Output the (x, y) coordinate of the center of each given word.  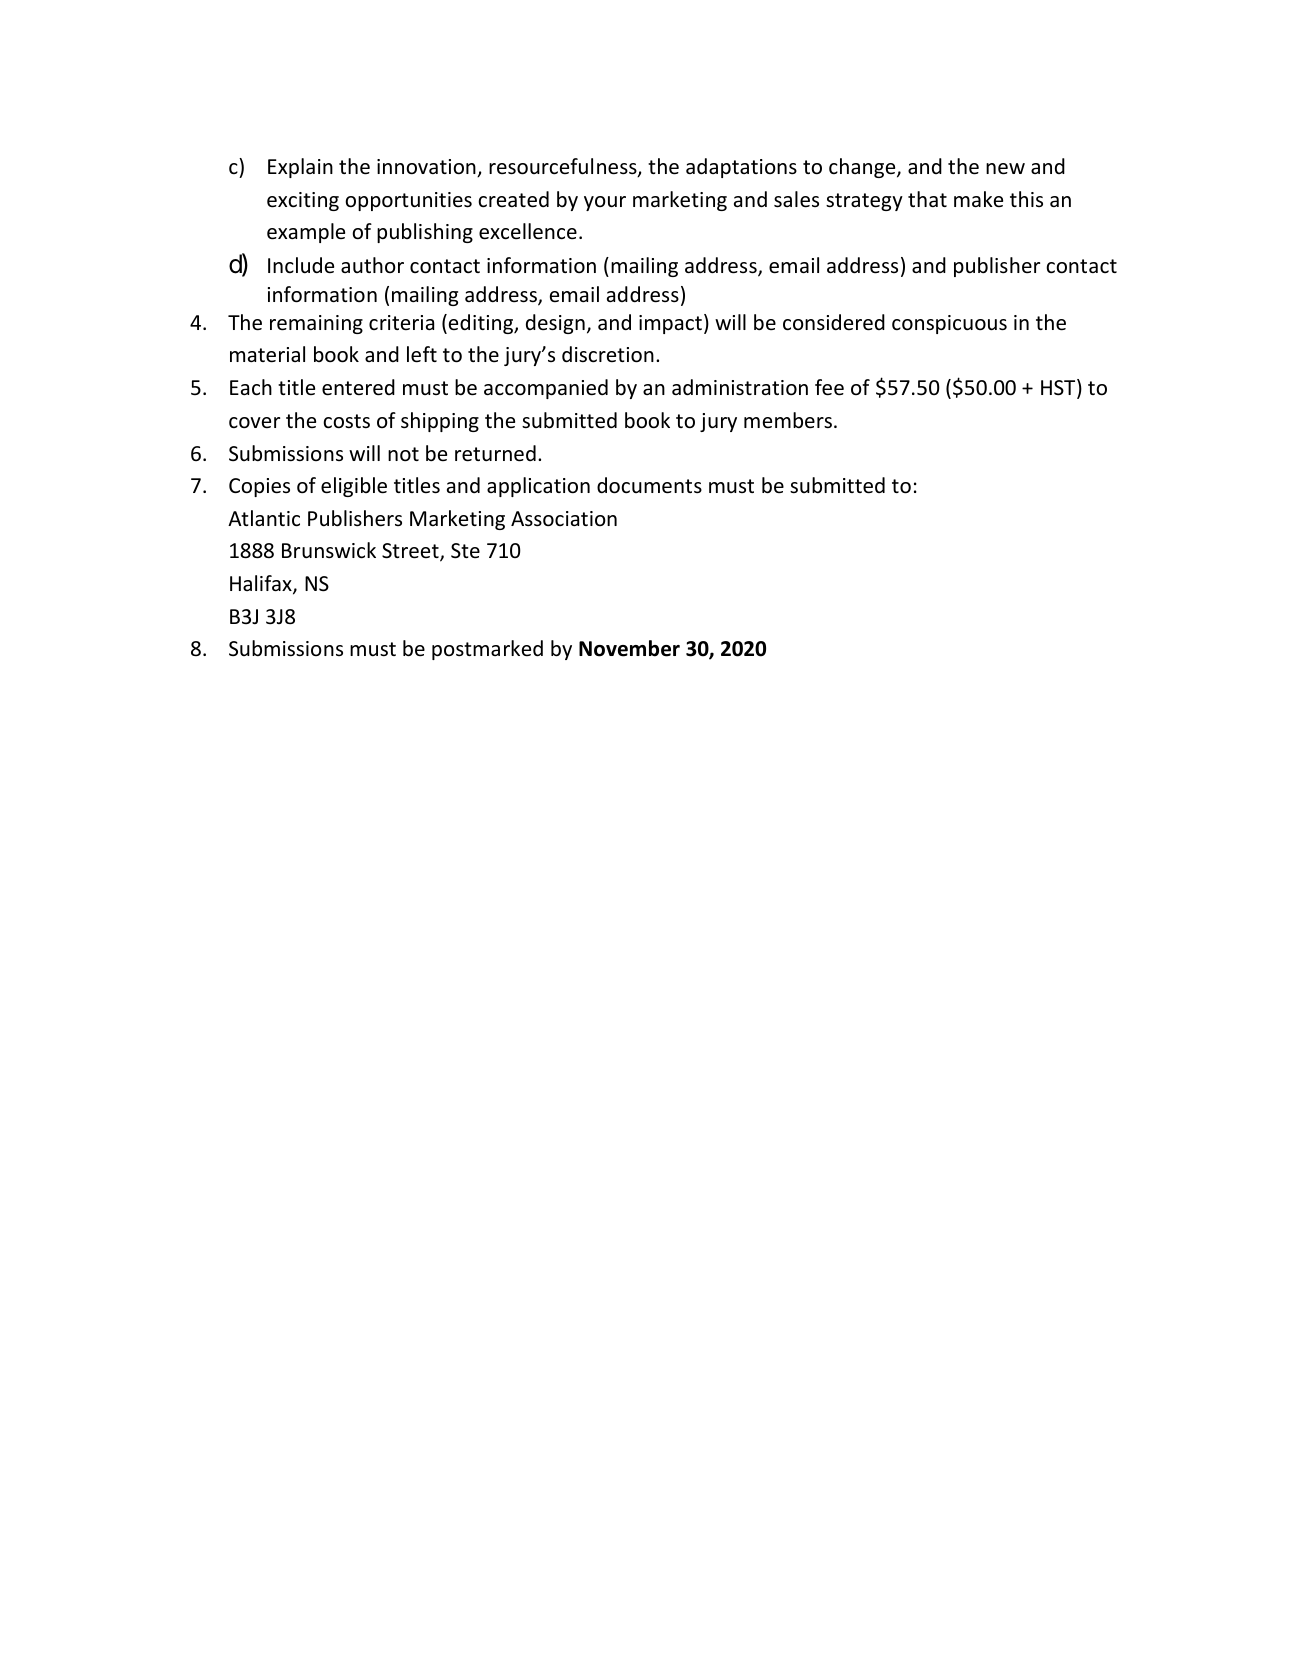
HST (1059, 388)
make (978, 199)
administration (740, 387)
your (605, 203)
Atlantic (264, 518)
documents (649, 485)
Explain (300, 168)
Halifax (262, 584)
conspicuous (949, 324)
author (372, 265)
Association (564, 519)
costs (346, 421)
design (555, 324)
